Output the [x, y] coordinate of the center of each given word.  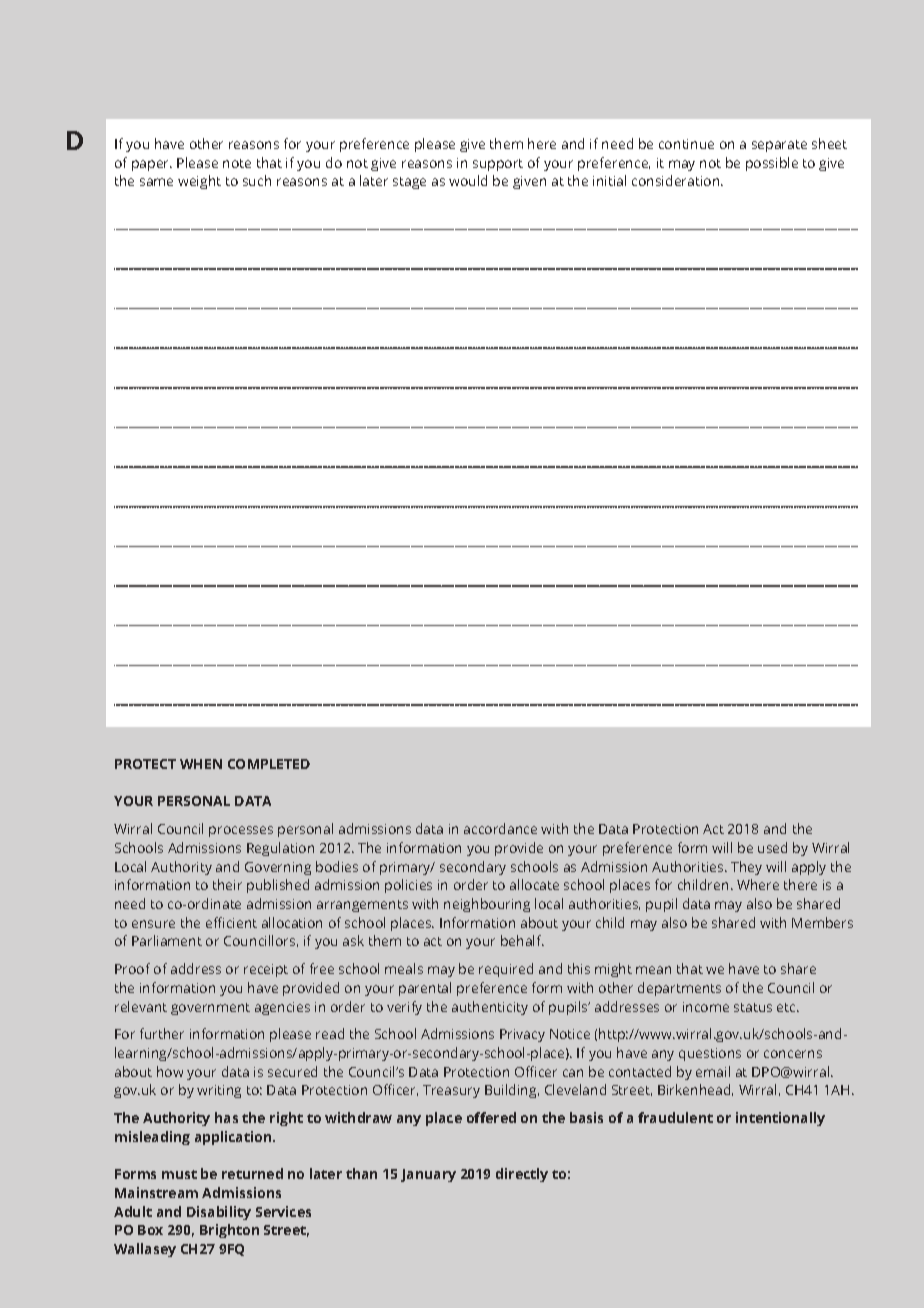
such [257, 180]
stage [409, 183]
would [468, 180]
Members [822, 922]
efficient [231, 922]
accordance [500, 828]
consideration [677, 180]
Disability [219, 1213]
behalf [522, 940]
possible [772, 164]
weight [199, 182]
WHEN [201, 764]
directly [522, 1175]
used [772, 847]
